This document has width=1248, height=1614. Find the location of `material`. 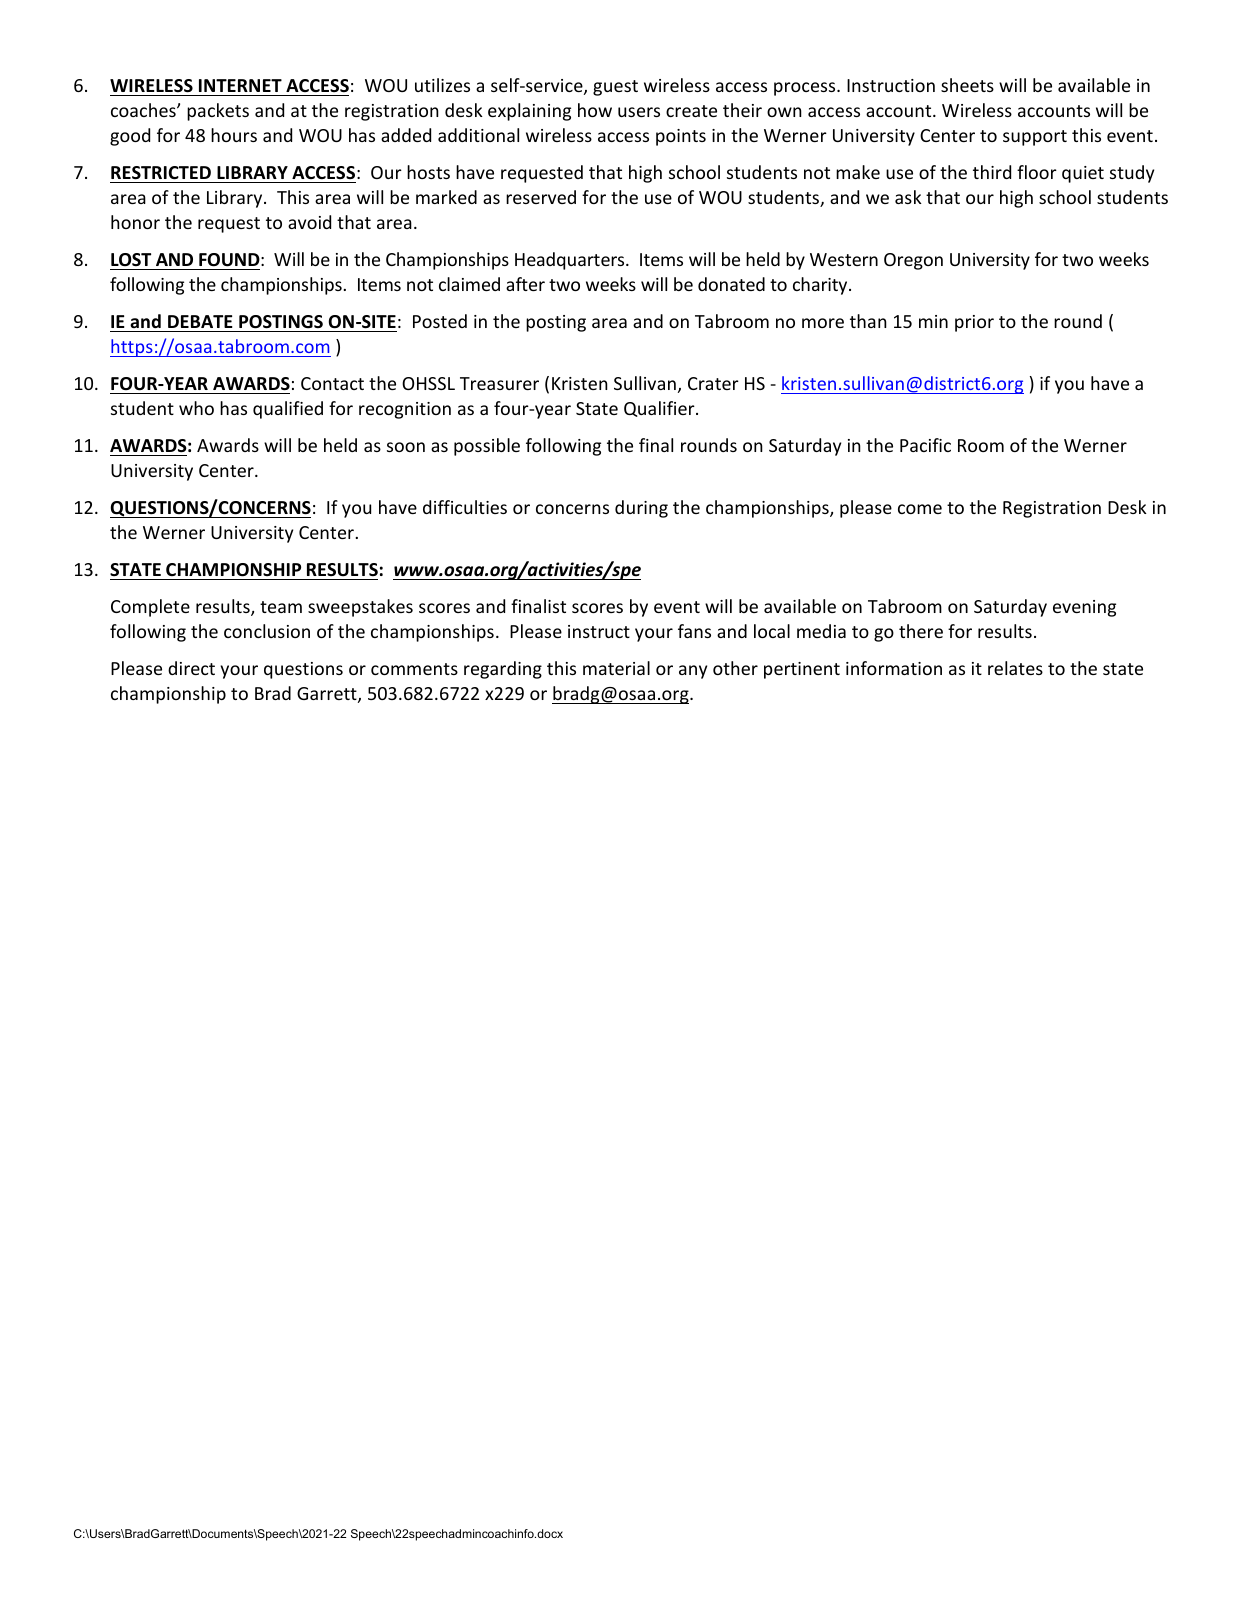

material is located at coordinates (616, 668).
